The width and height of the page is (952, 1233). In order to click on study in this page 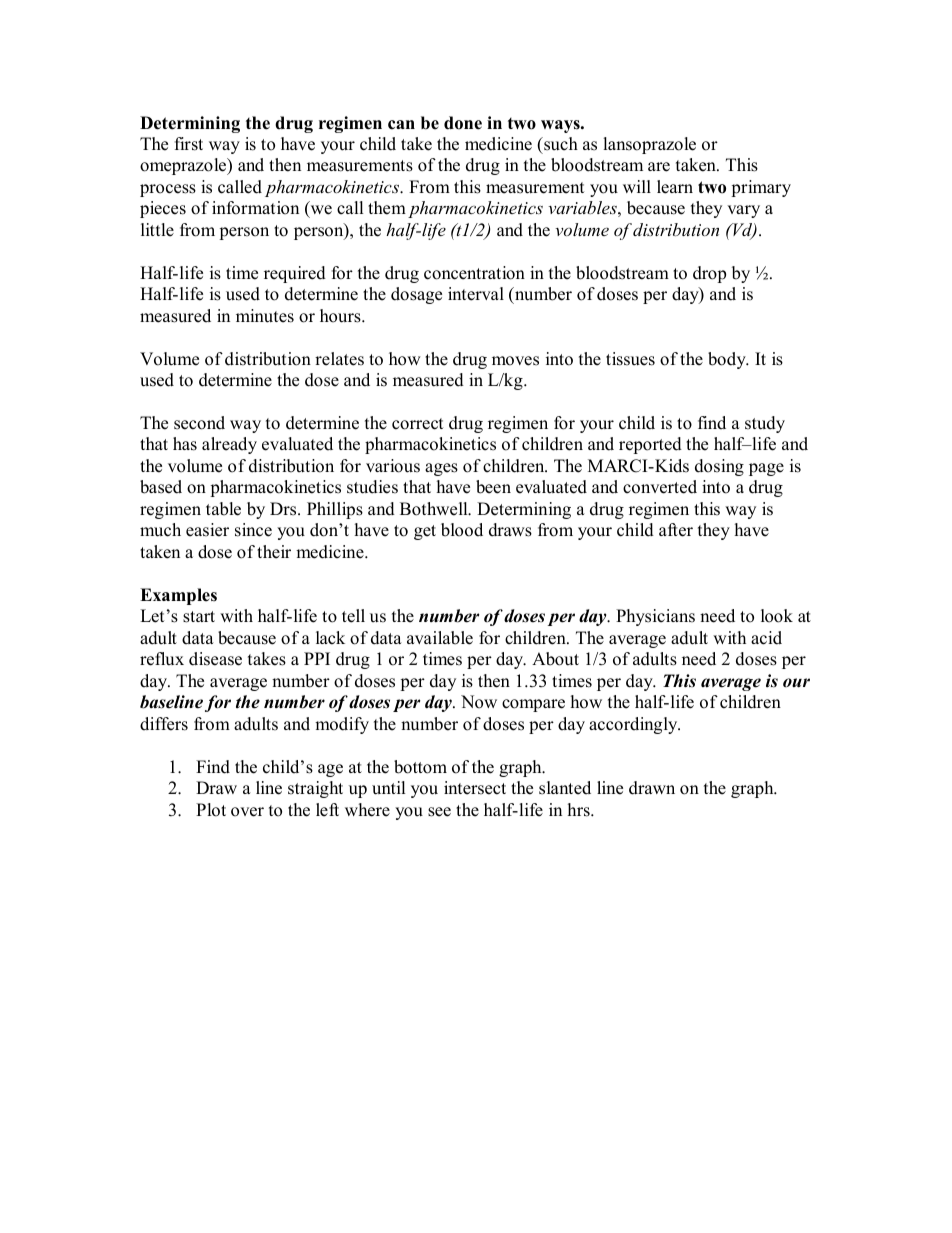, I will do `click(765, 424)`.
